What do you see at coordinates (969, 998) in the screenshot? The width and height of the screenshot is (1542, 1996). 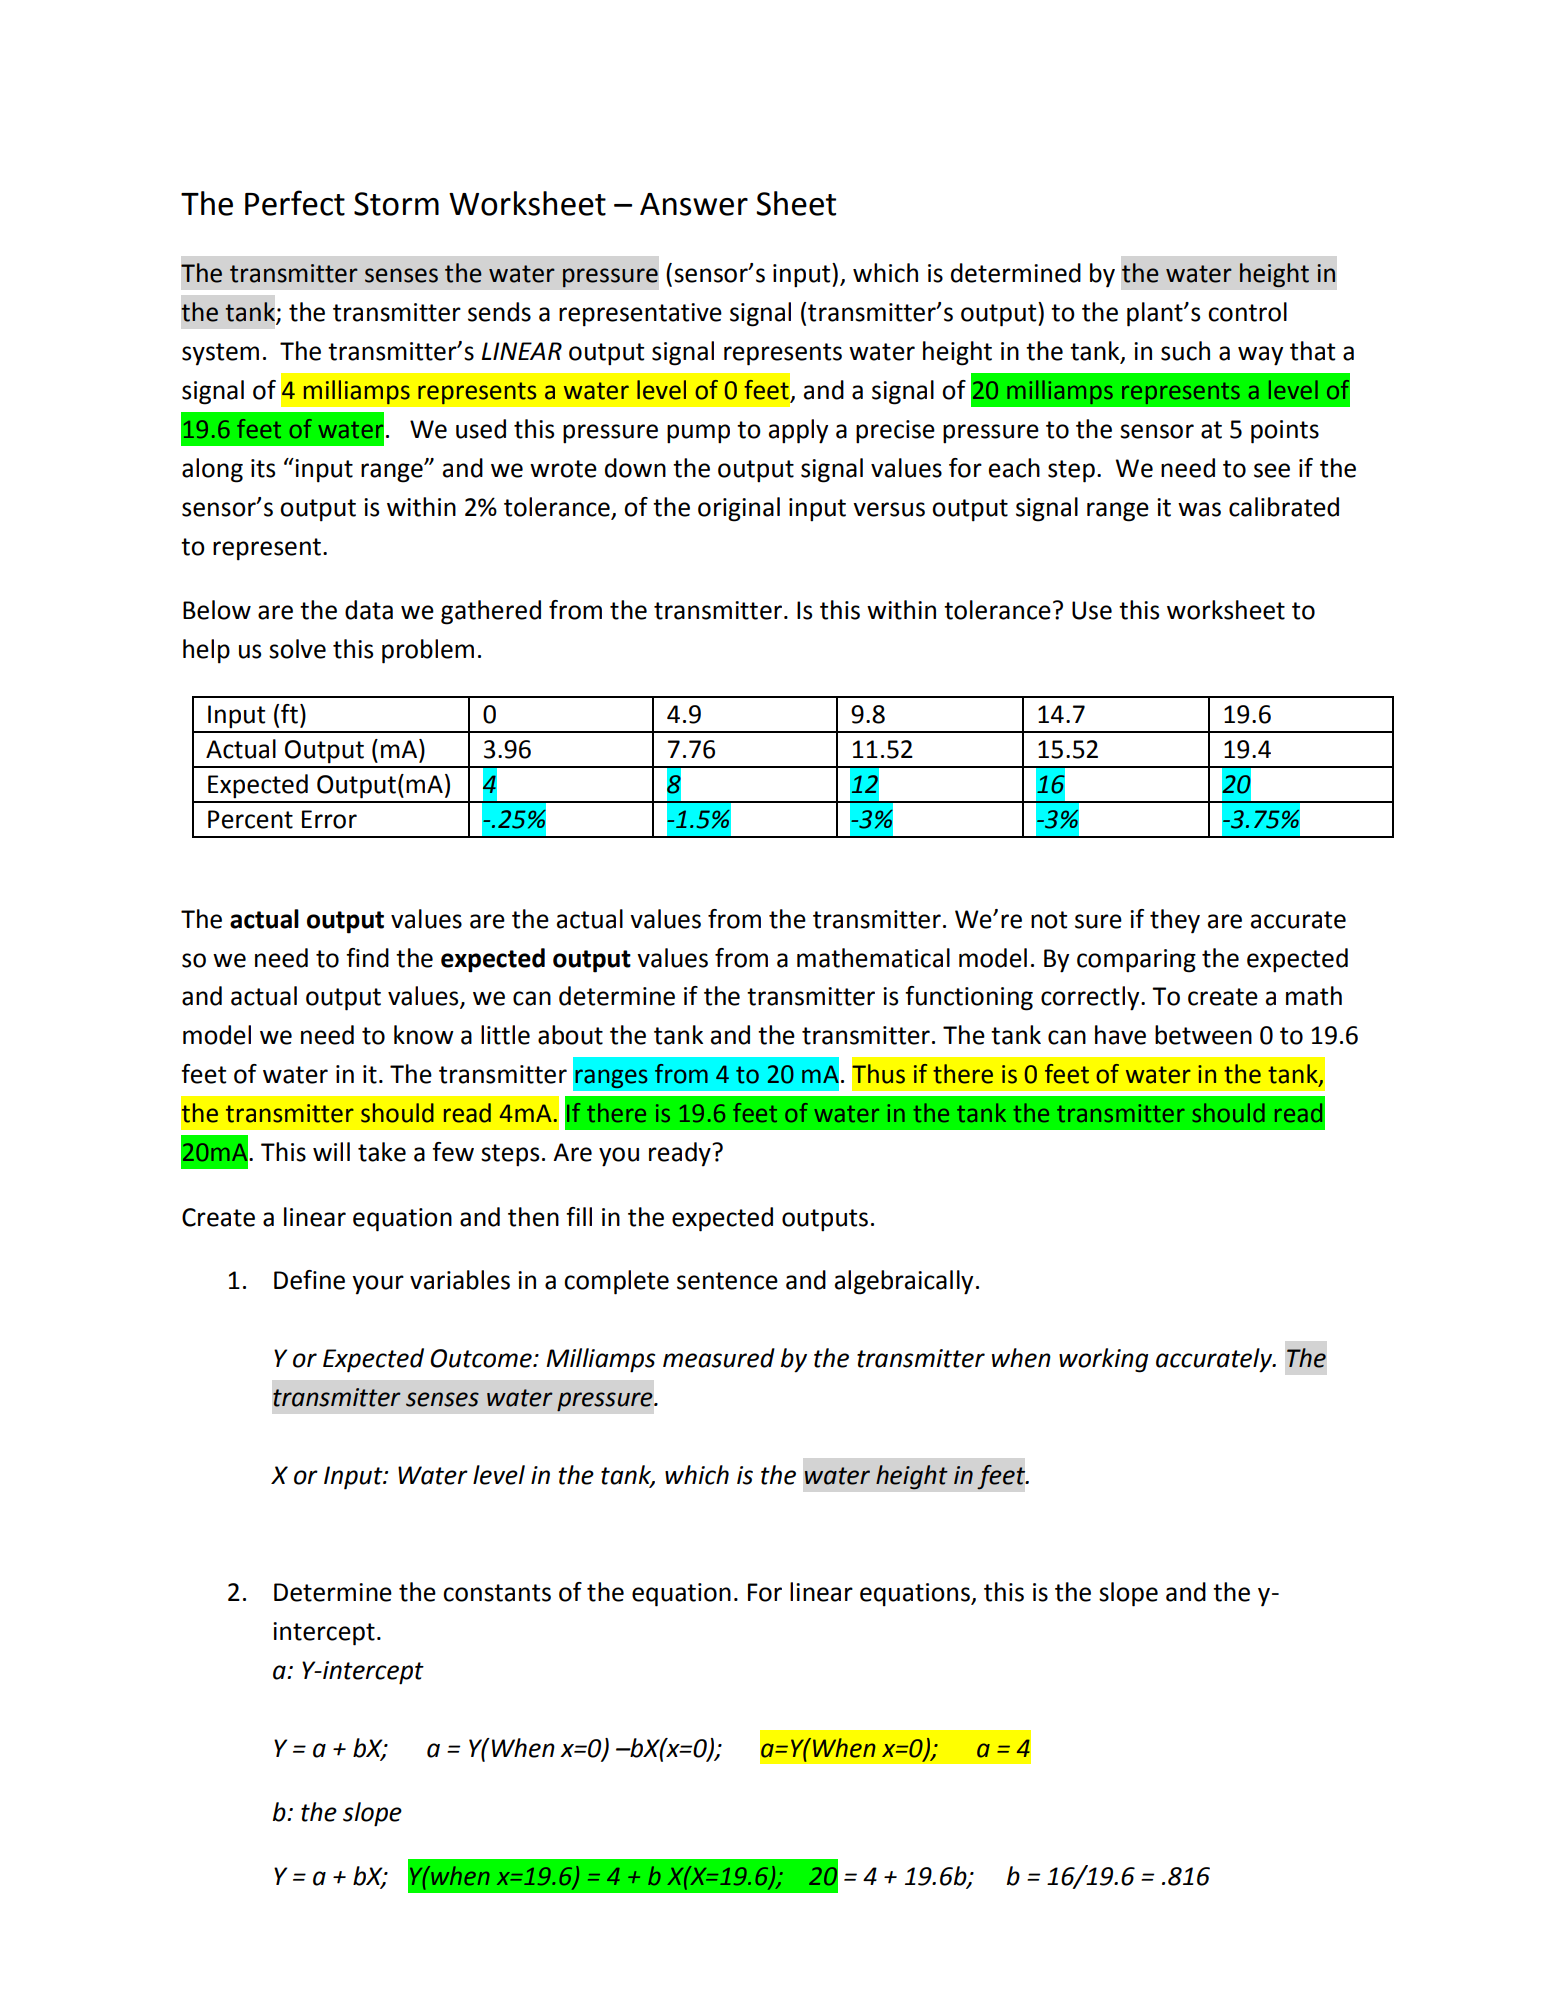 I see `functioning` at bounding box center [969, 998].
